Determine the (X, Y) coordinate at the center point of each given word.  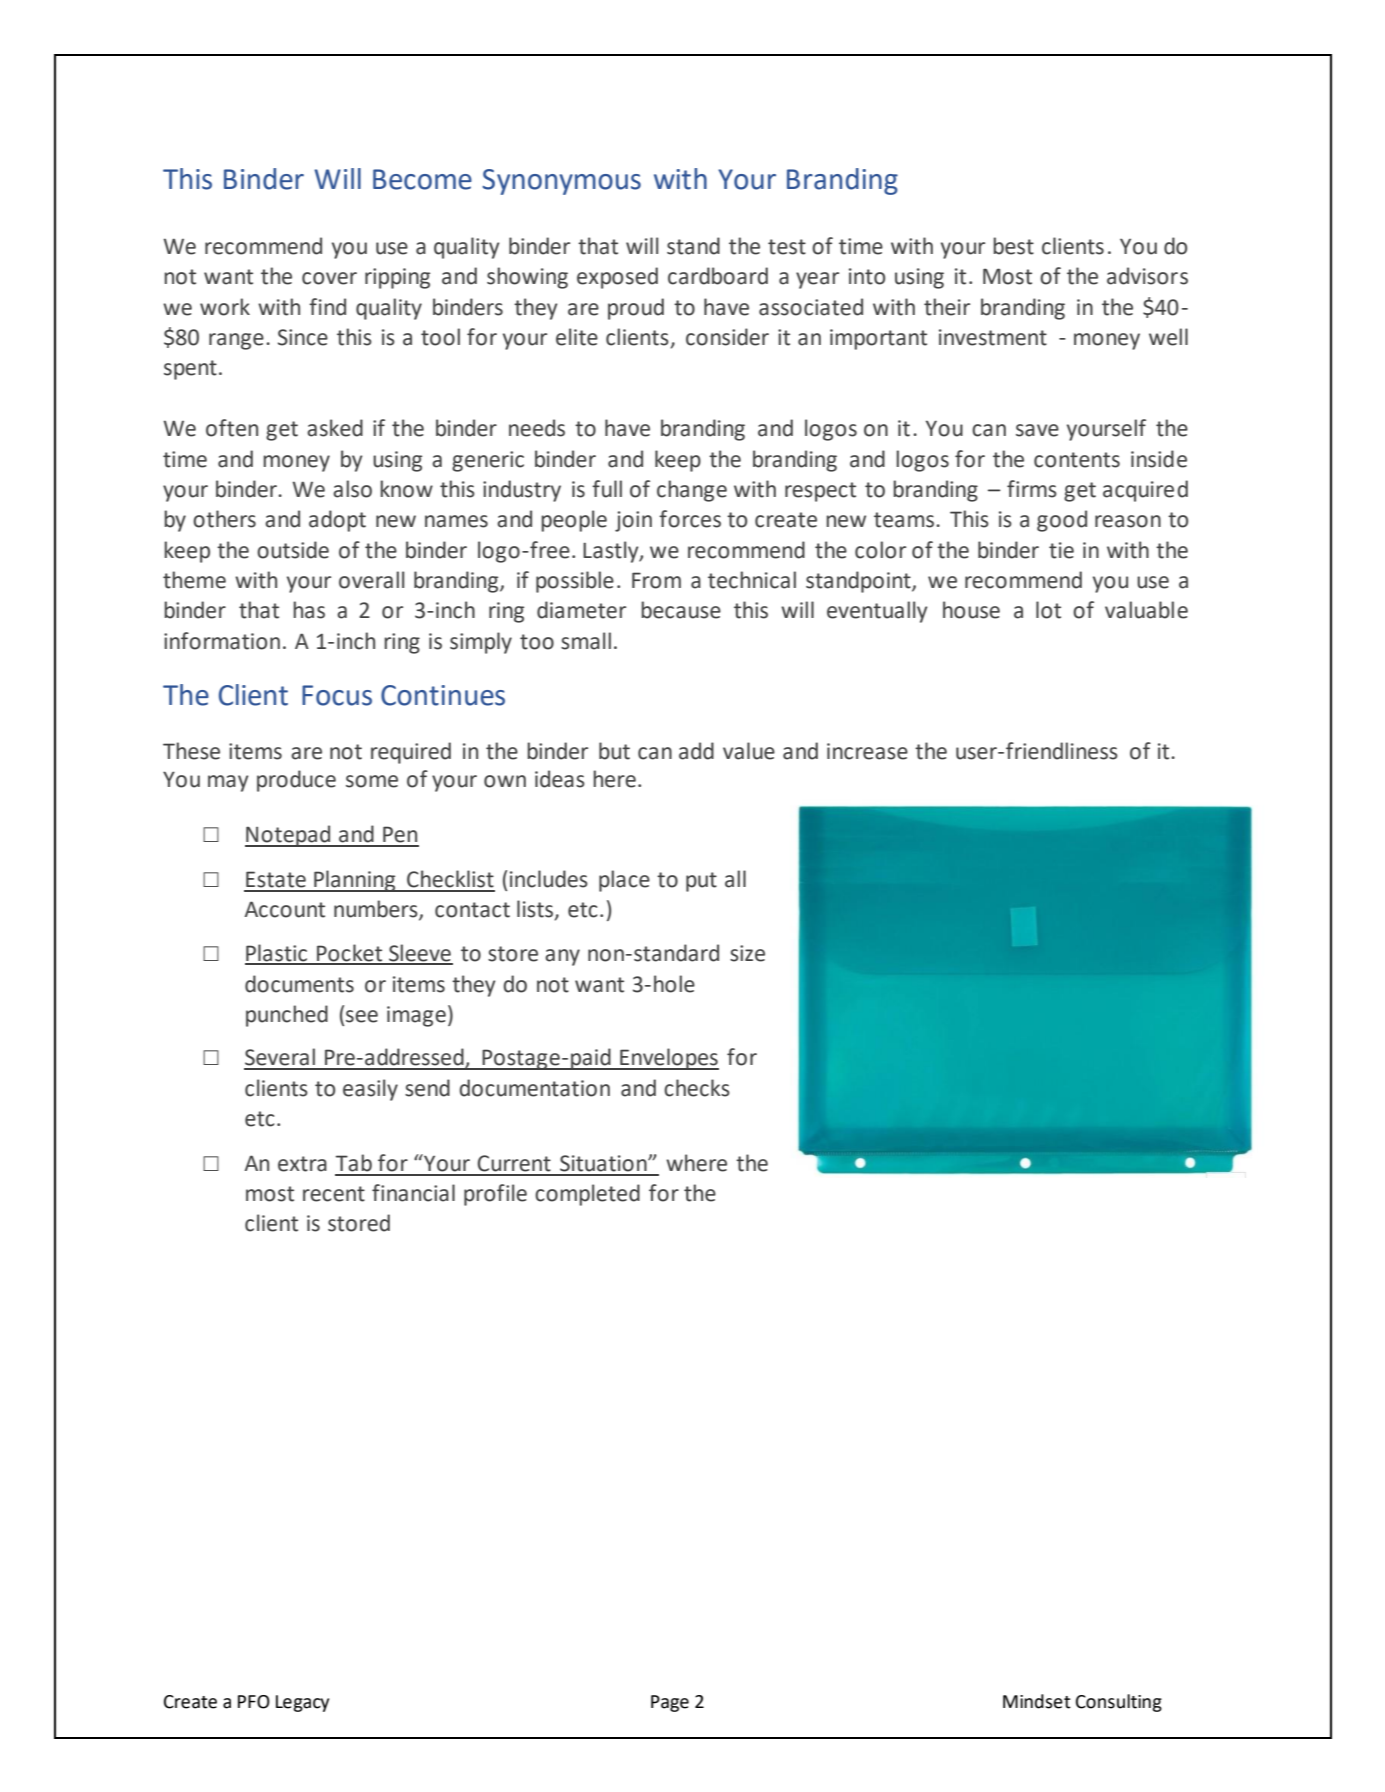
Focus (337, 695)
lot (1048, 610)
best (1013, 246)
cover (329, 278)
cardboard (718, 276)
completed (587, 1195)
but (614, 751)
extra (302, 1164)
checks (697, 1088)
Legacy (302, 1703)
